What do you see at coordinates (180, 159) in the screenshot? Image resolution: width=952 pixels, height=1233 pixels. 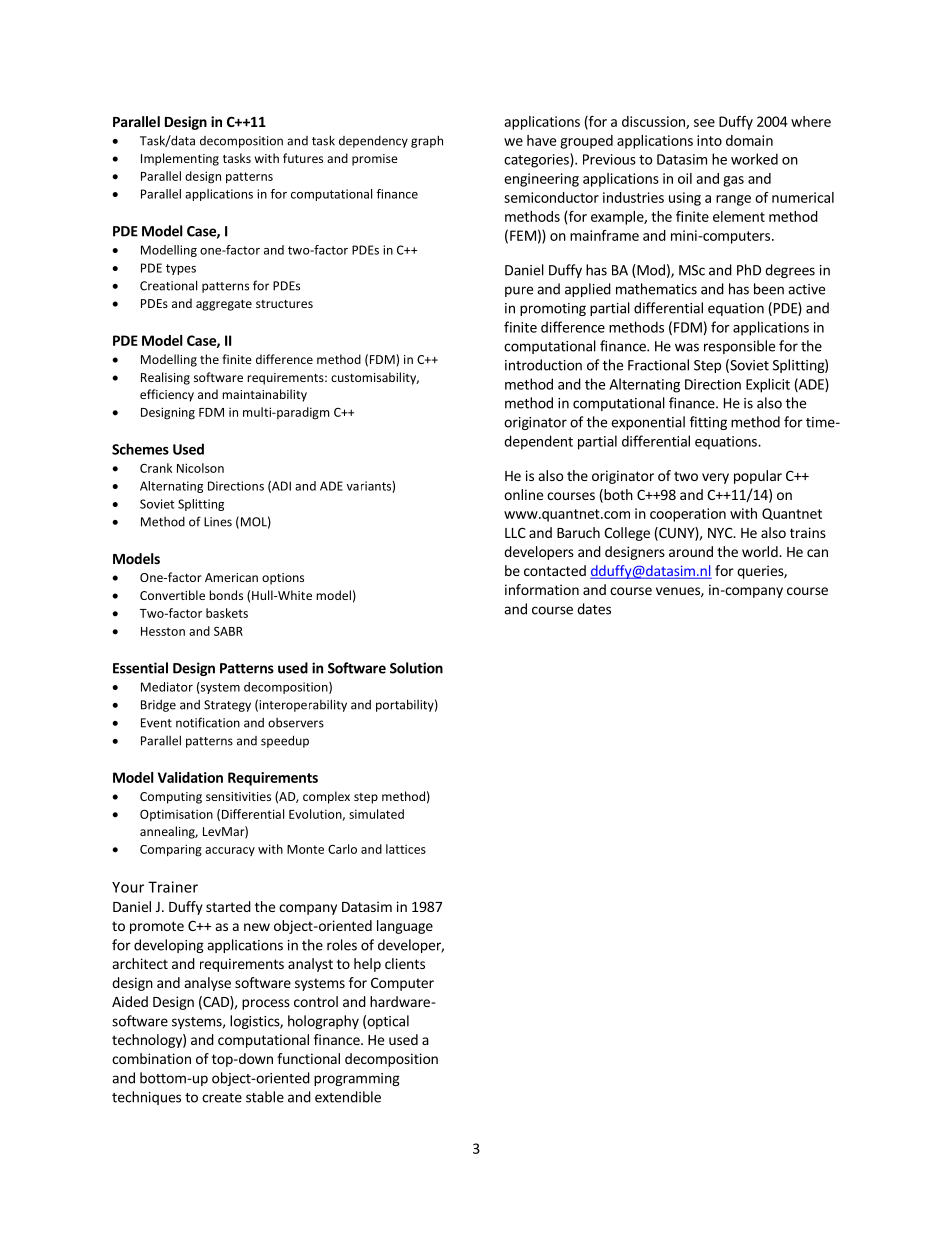 I see `Implementing` at bounding box center [180, 159].
